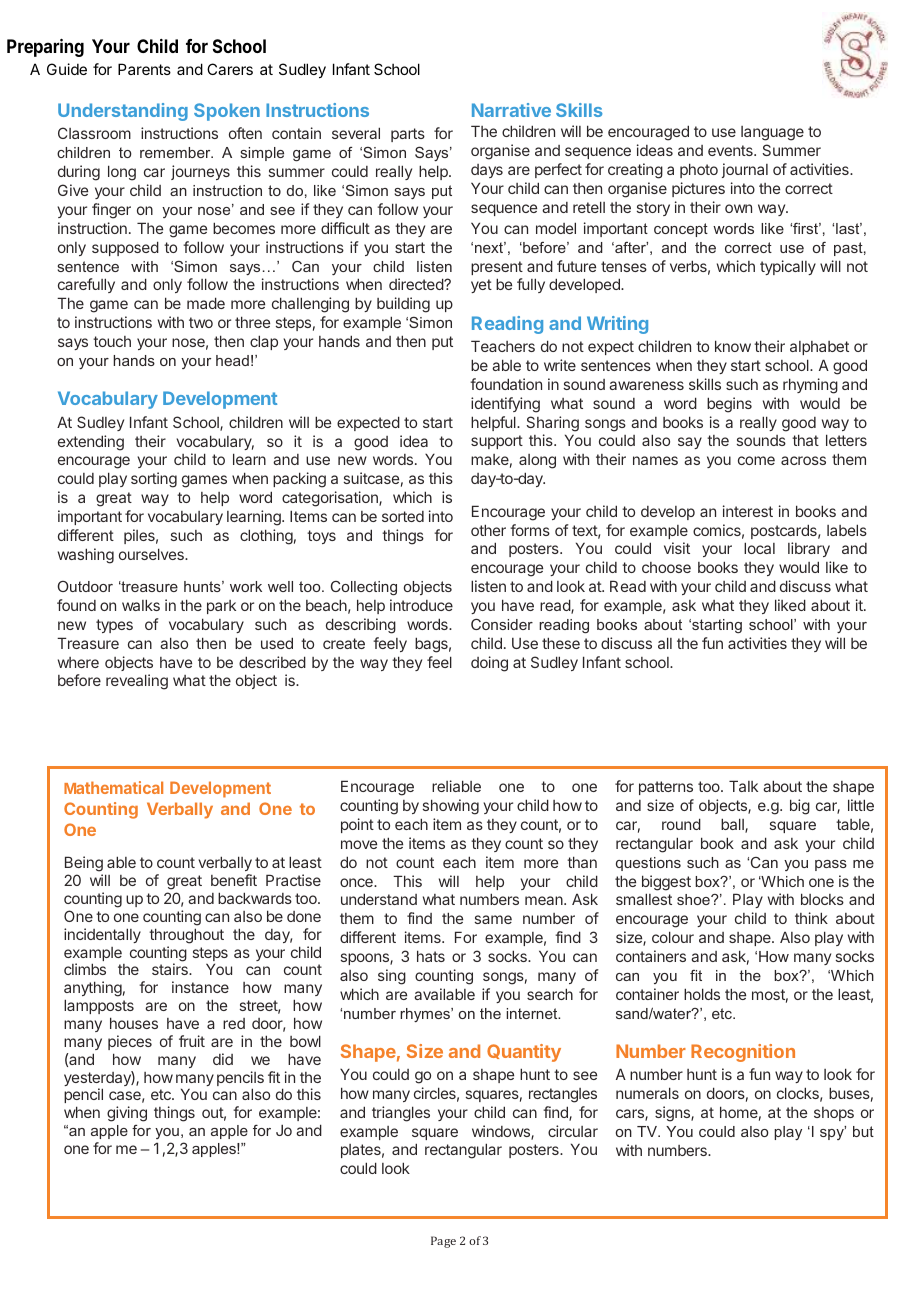 This screenshot has height=1307, width=924. I want to click on Page, so click(443, 1242).
